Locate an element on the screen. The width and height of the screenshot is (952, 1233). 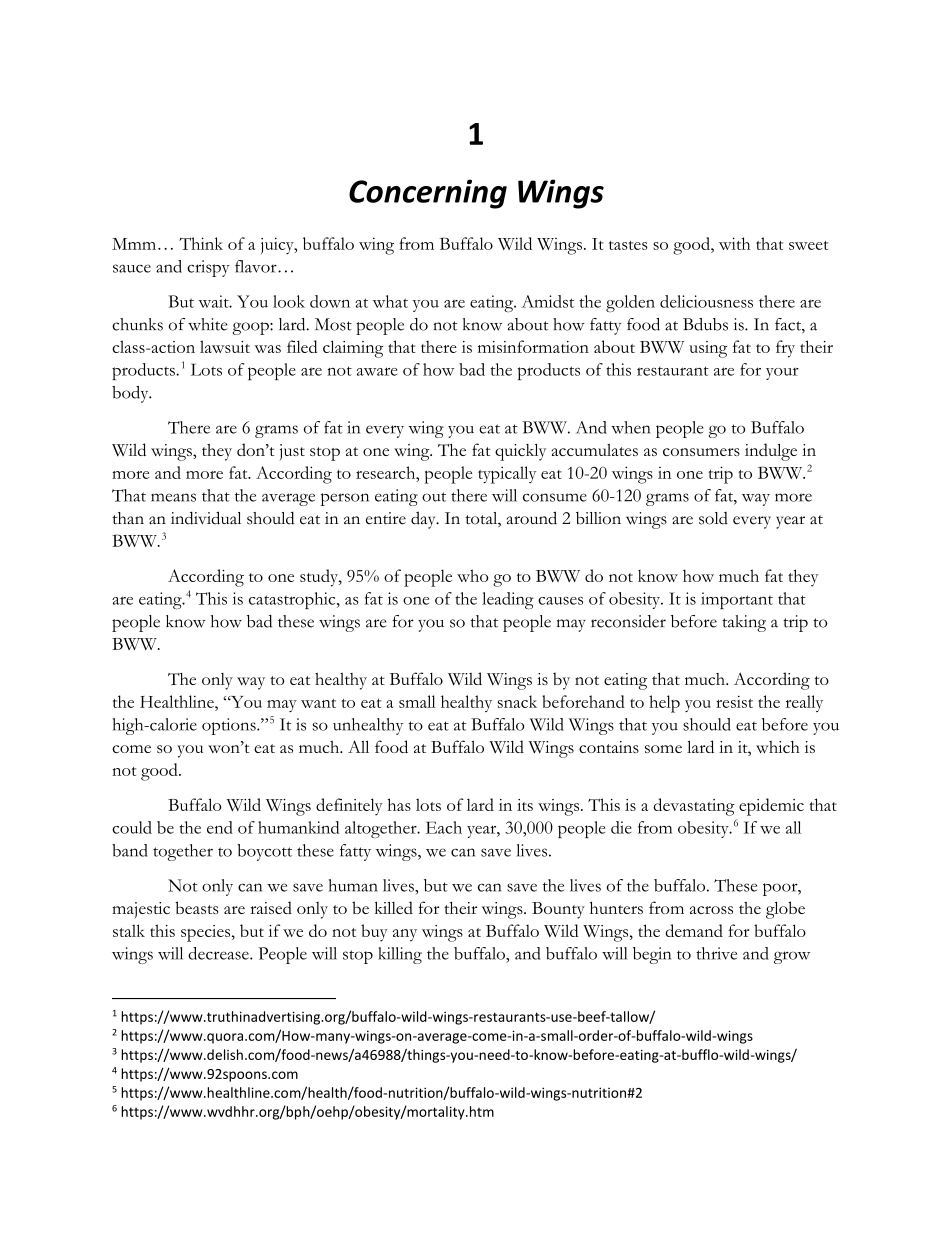
Concerning is located at coordinates (428, 194).
